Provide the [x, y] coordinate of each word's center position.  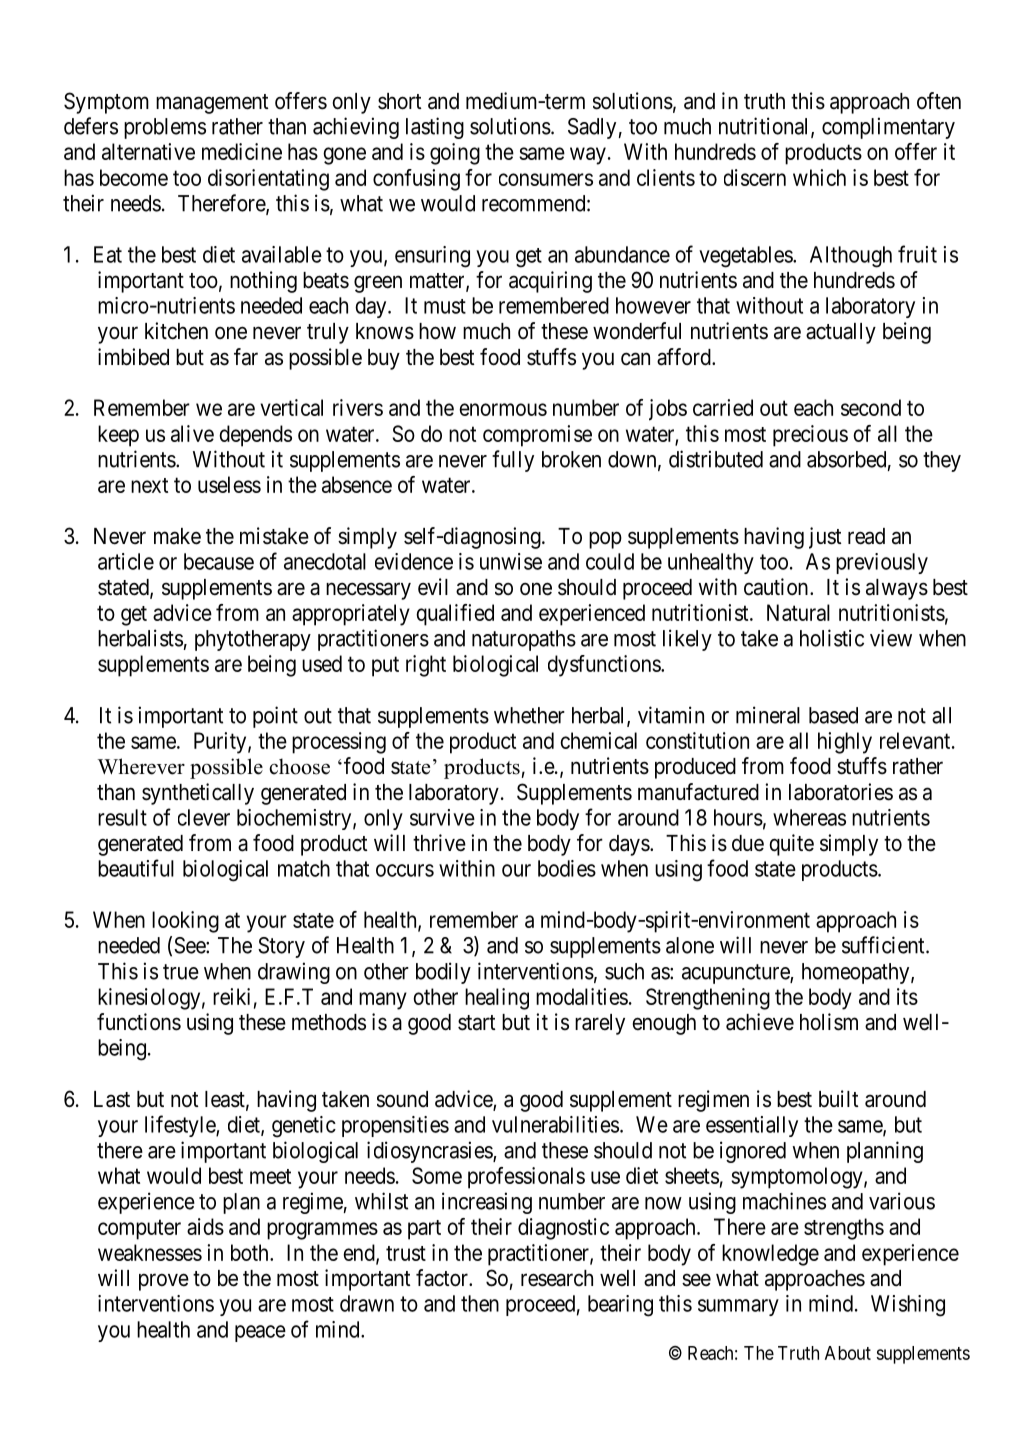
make [177, 536]
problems [165, 128]
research [557, 1278]
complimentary [888, 128]
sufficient [884, 945]
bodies [567, 868]
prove [164, 1282]
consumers [546, 179]
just [825, 538]
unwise [511, 561]
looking [185, 922]
